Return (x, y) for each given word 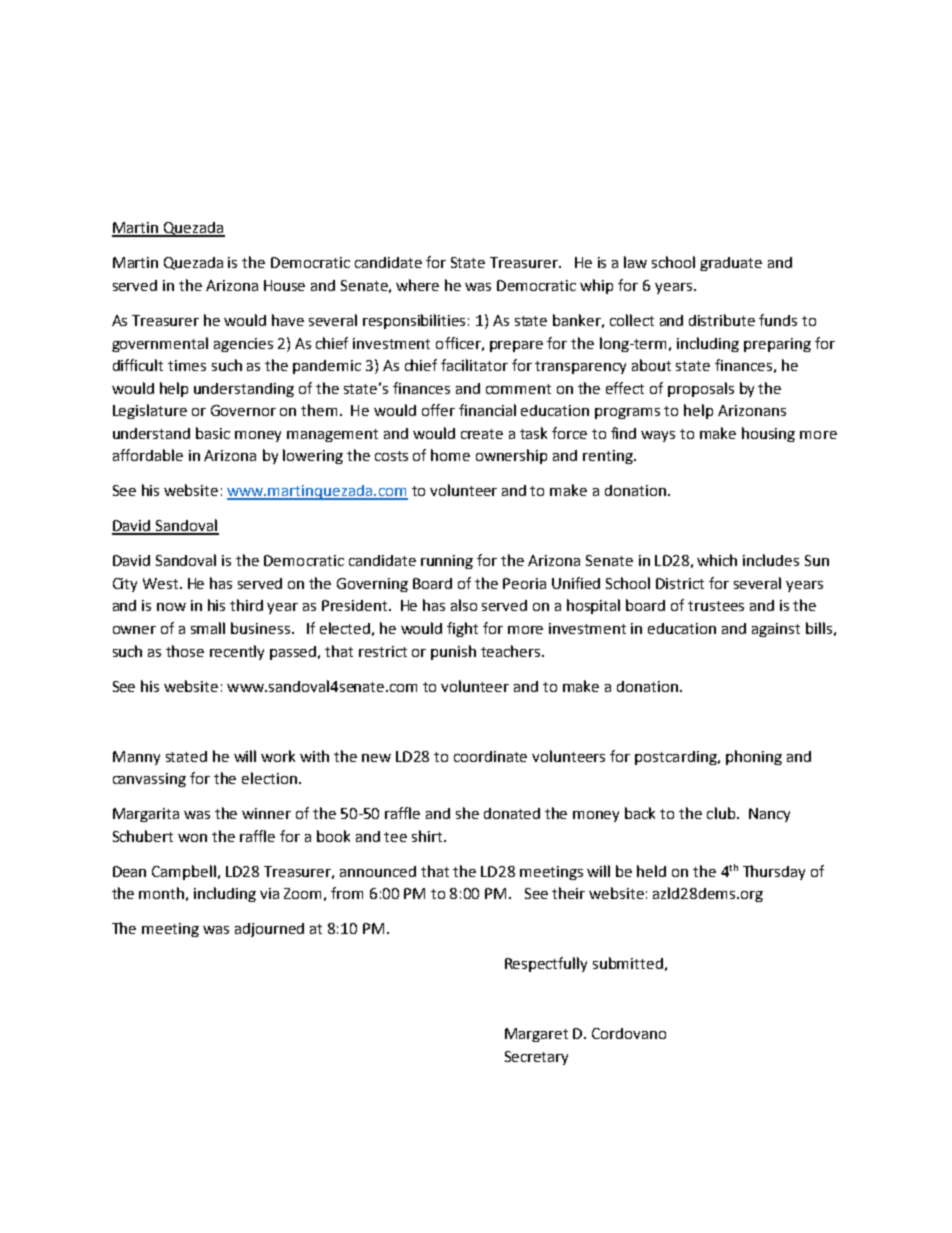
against (776, 630)
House (284, 285)
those (185, 651)
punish (453, 652)
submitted (628, 963)
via (269, 893)
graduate (731, 264)
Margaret (536, 1035)
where (417, 285)
